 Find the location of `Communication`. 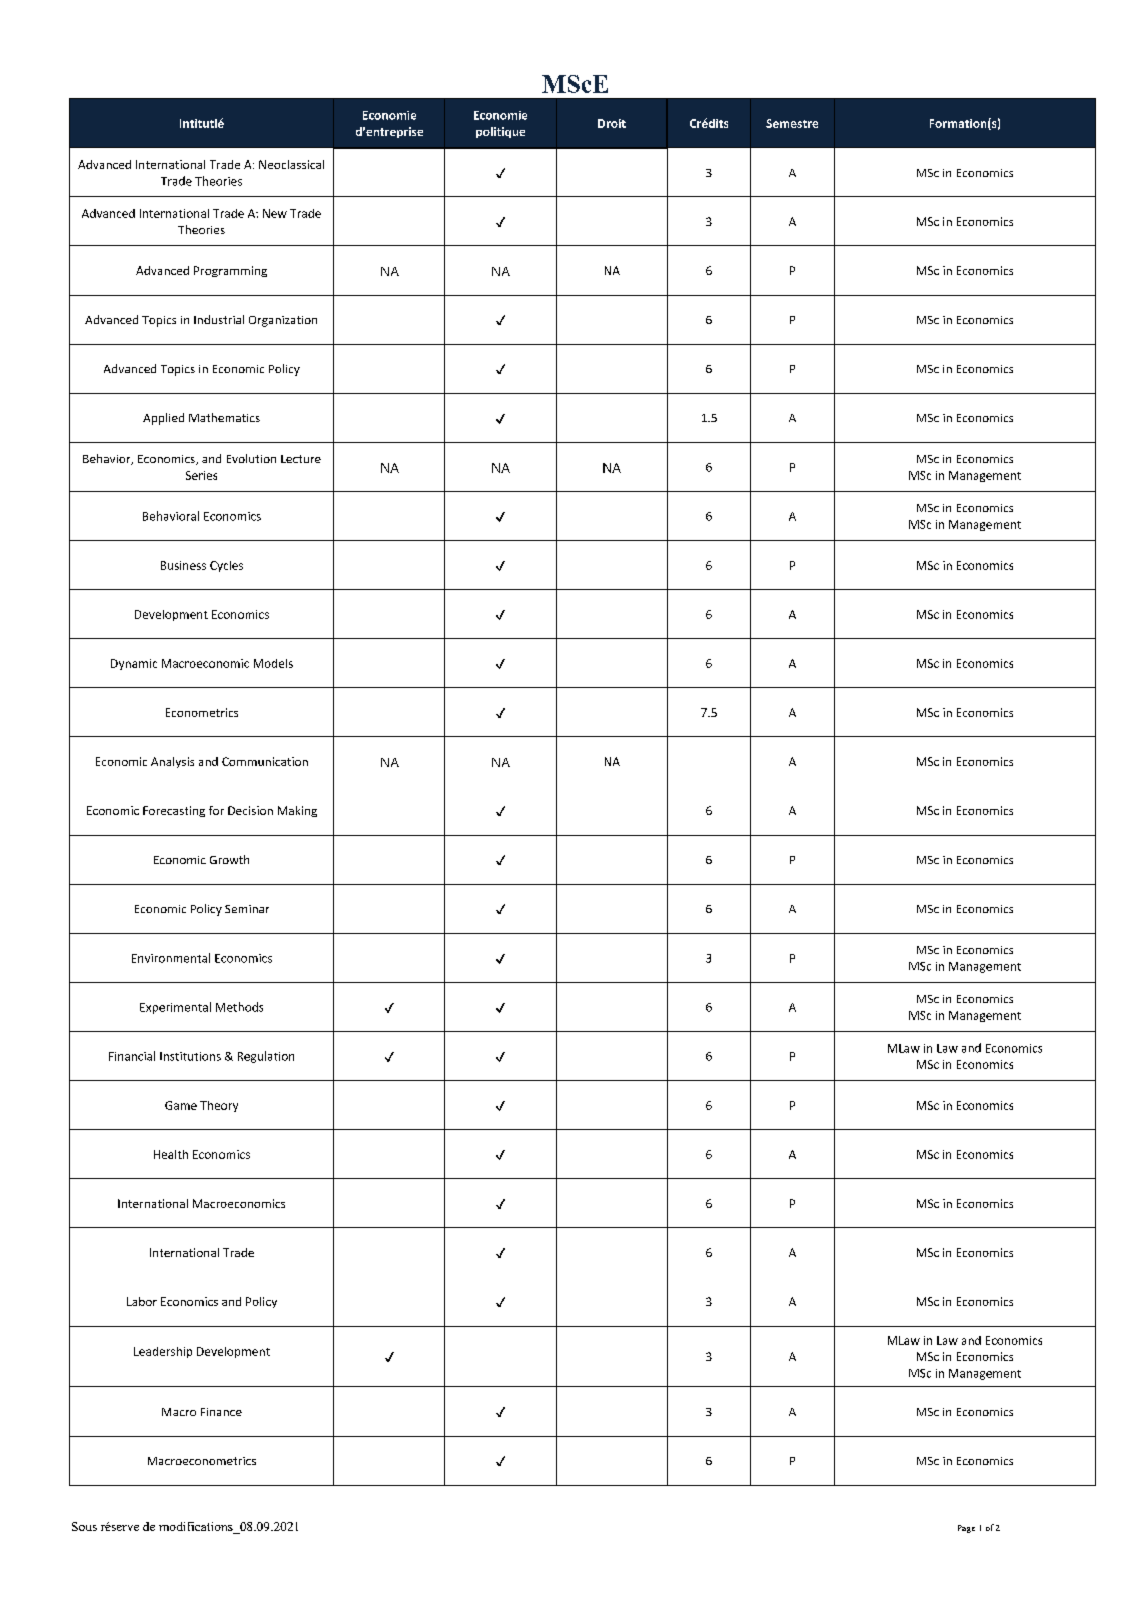

Communication is located at coordinates (265, 761).
